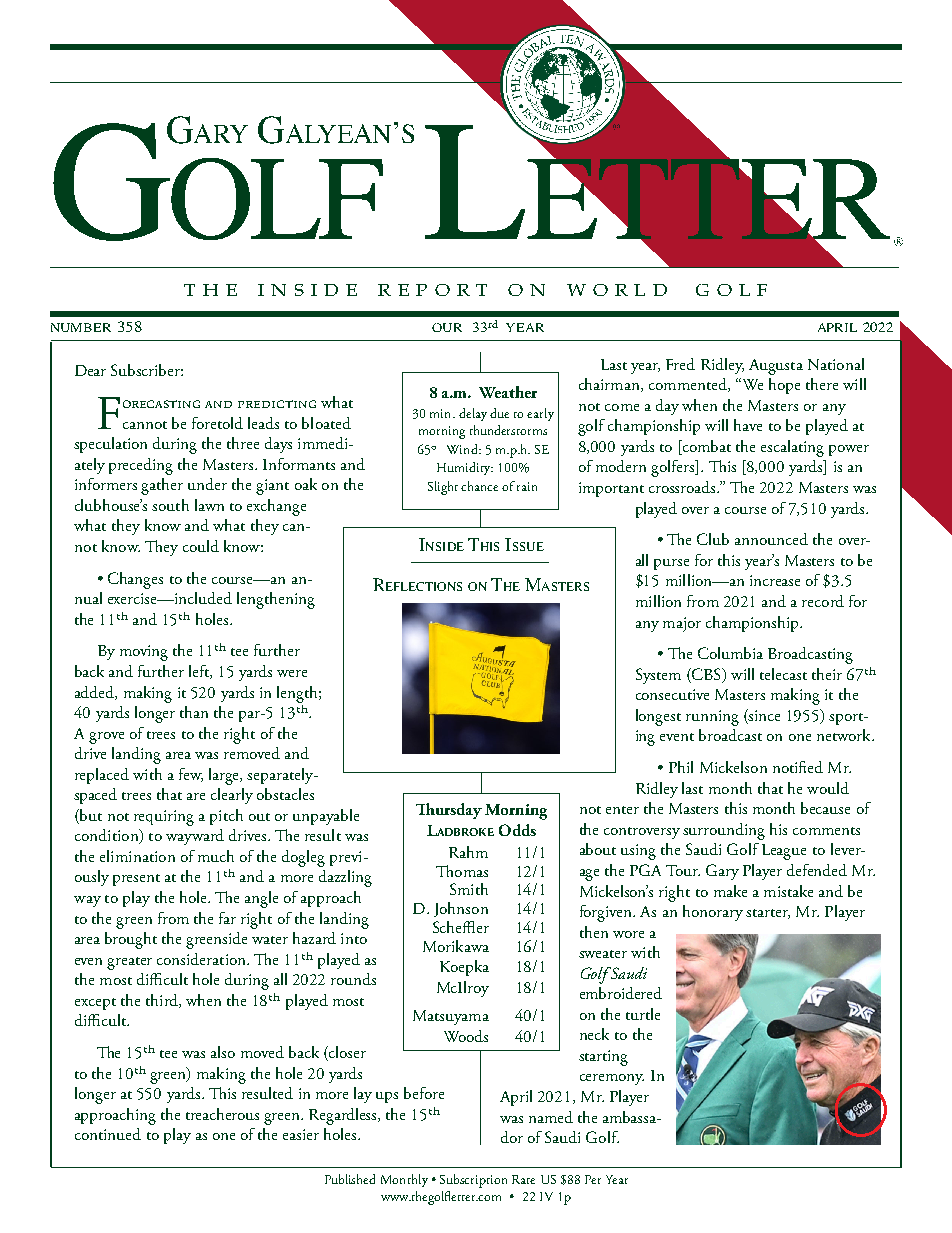  Describe the element at coordinates (508, 392) in the screenshot. I see `Weather` at that location.
